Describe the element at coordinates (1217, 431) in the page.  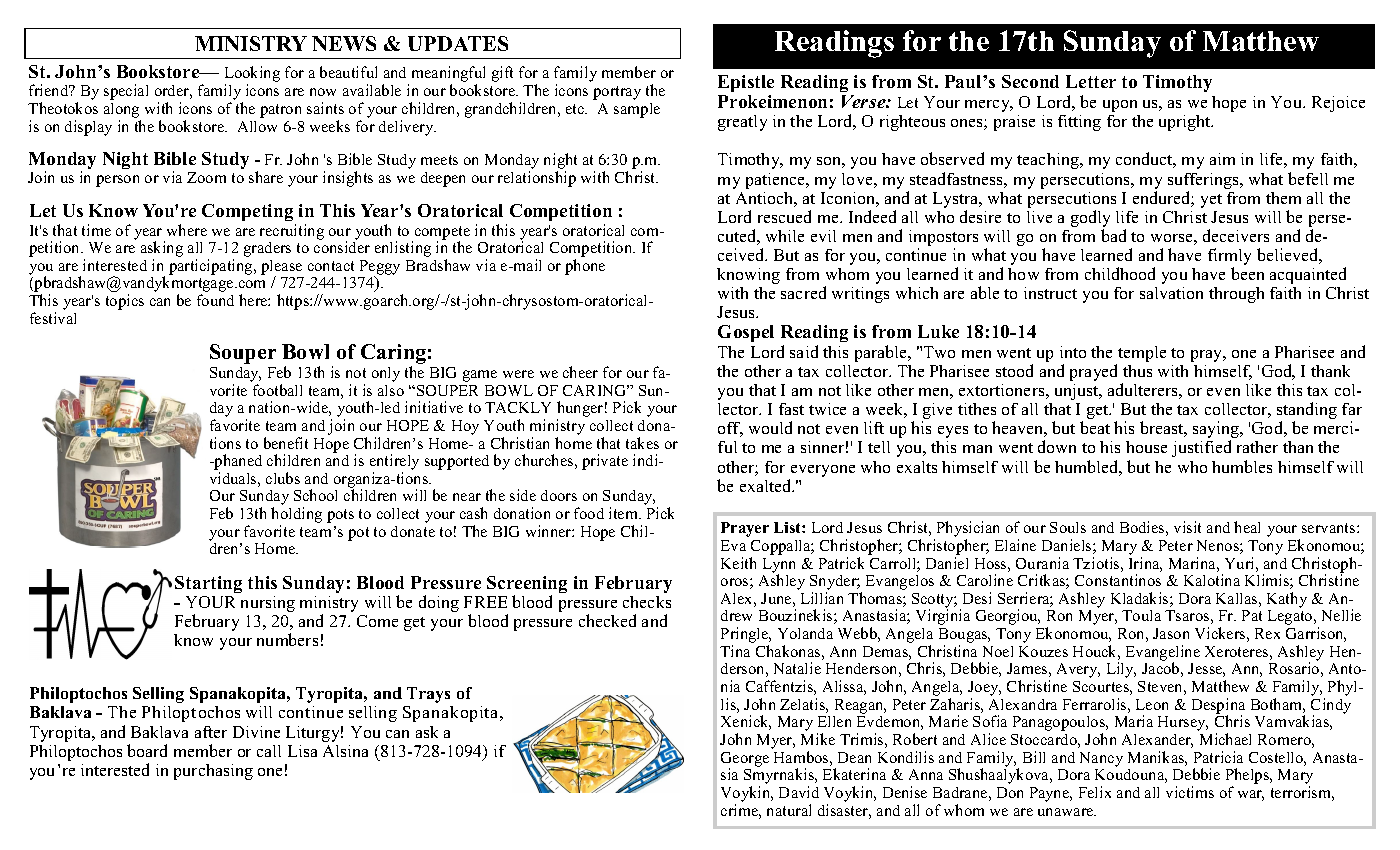
I see `saying` at that location.
